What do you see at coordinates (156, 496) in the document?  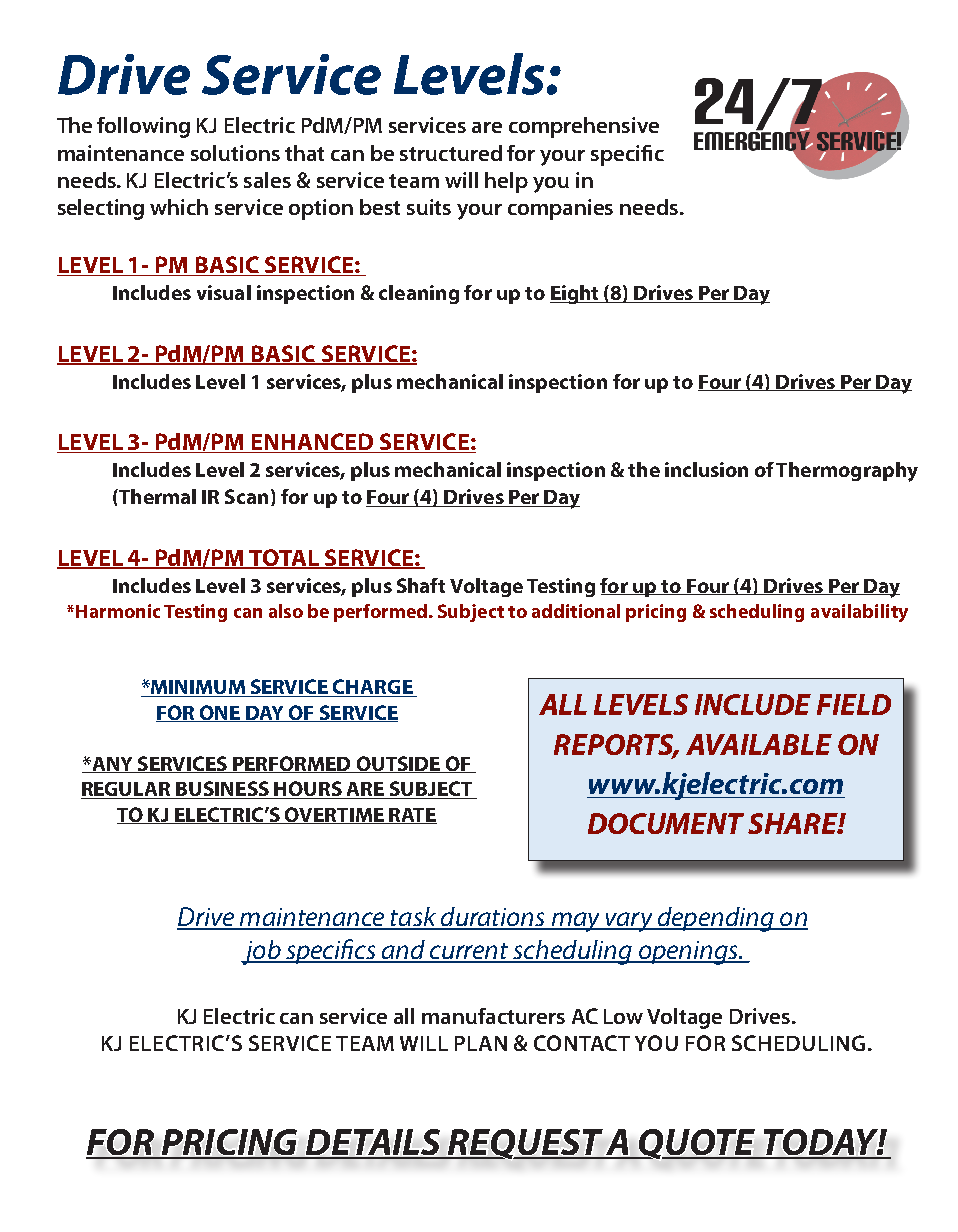 I see `Thermal` at bounding box center [156, 496].
